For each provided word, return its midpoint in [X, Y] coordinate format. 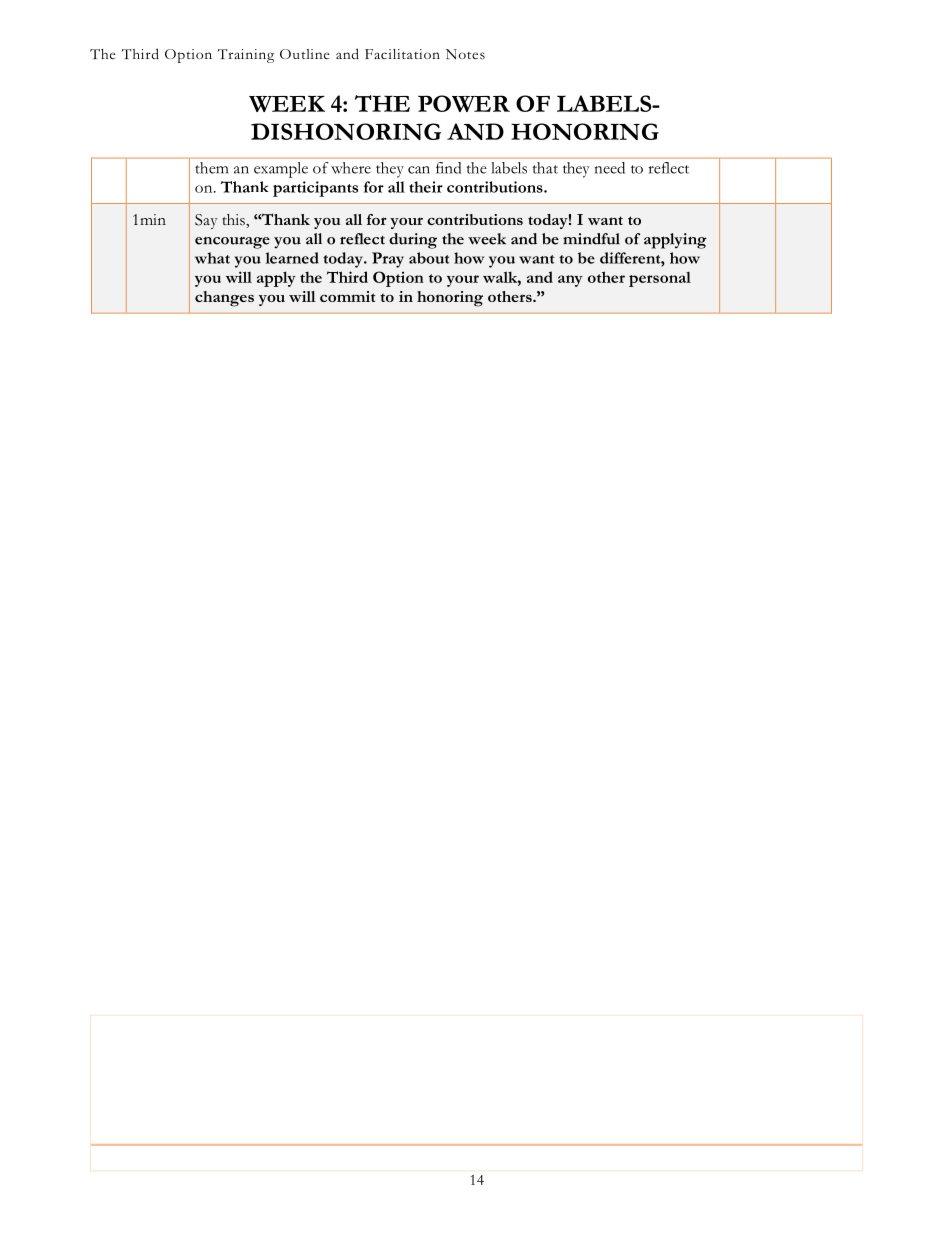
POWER [464, 103]
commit [348, 296]
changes [224, 299]
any [570, 281]
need [610, 168]
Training [246, 56]
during [413, 241]
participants [315, 189]
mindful [591, 239]
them [211, 168]
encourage [232, 243]
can [419, 170]
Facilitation [402, 54]
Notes [465, 54]
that [545, 168]
